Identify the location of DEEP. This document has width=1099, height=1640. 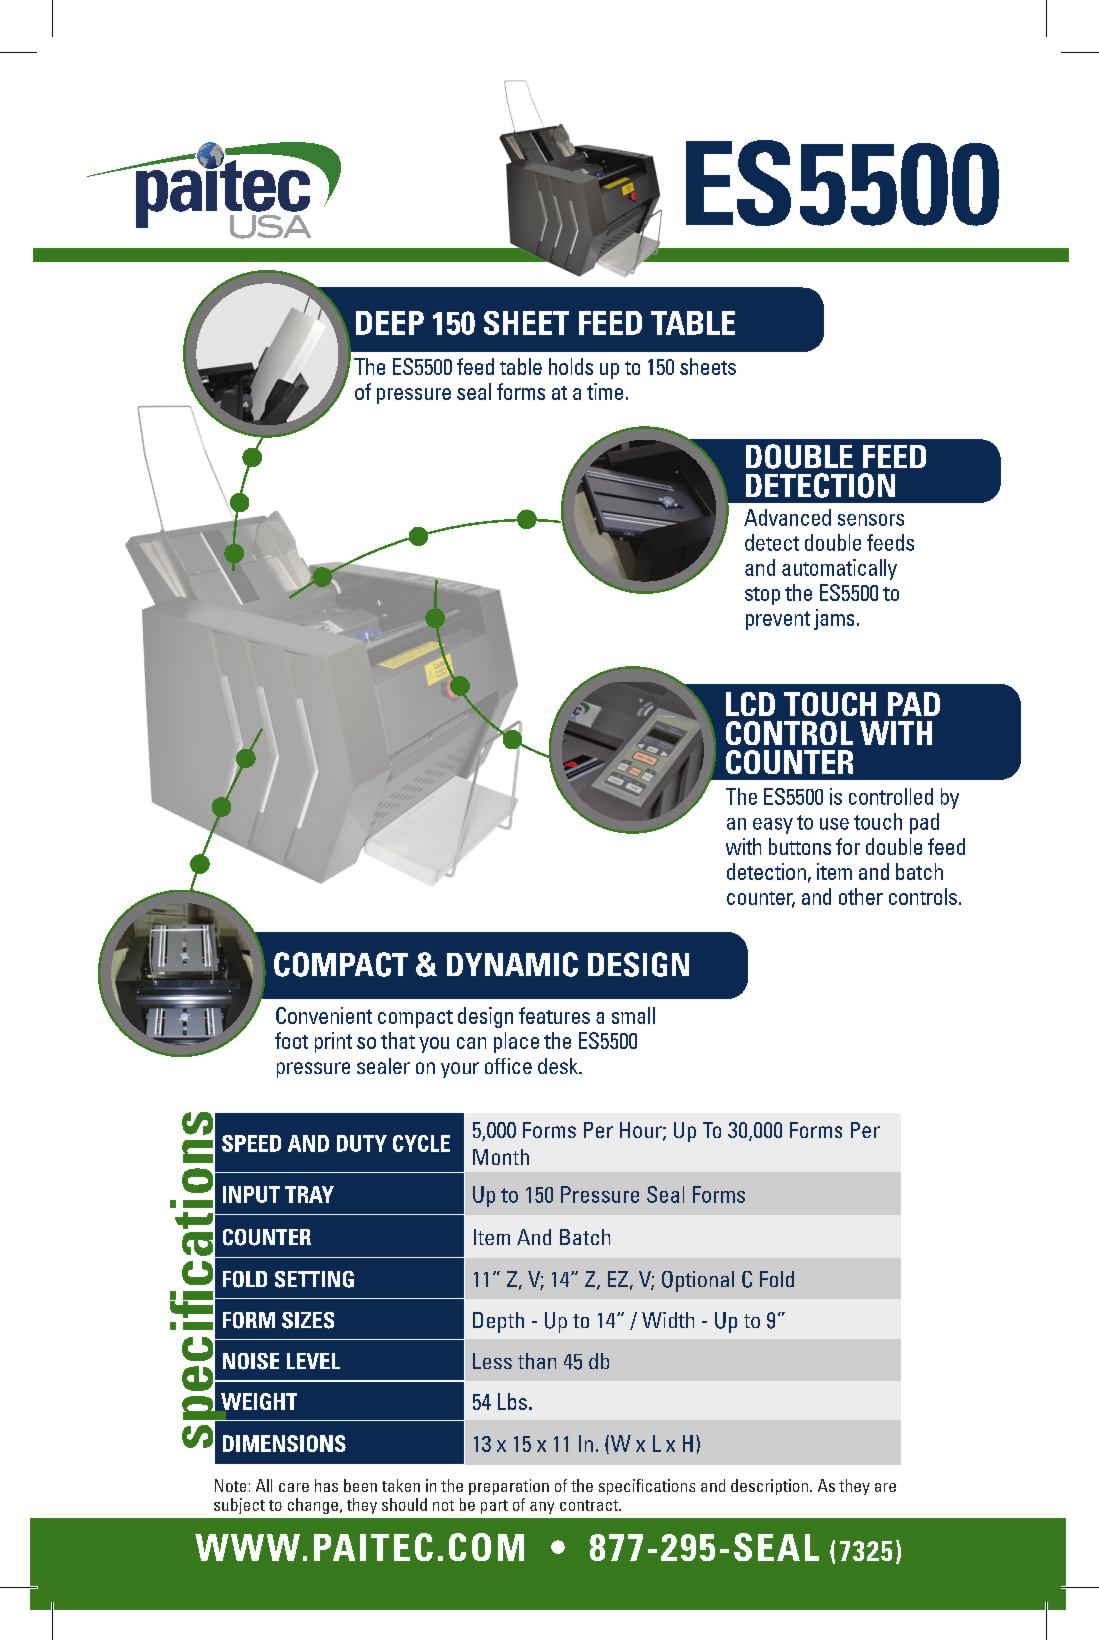
(390, 323).
